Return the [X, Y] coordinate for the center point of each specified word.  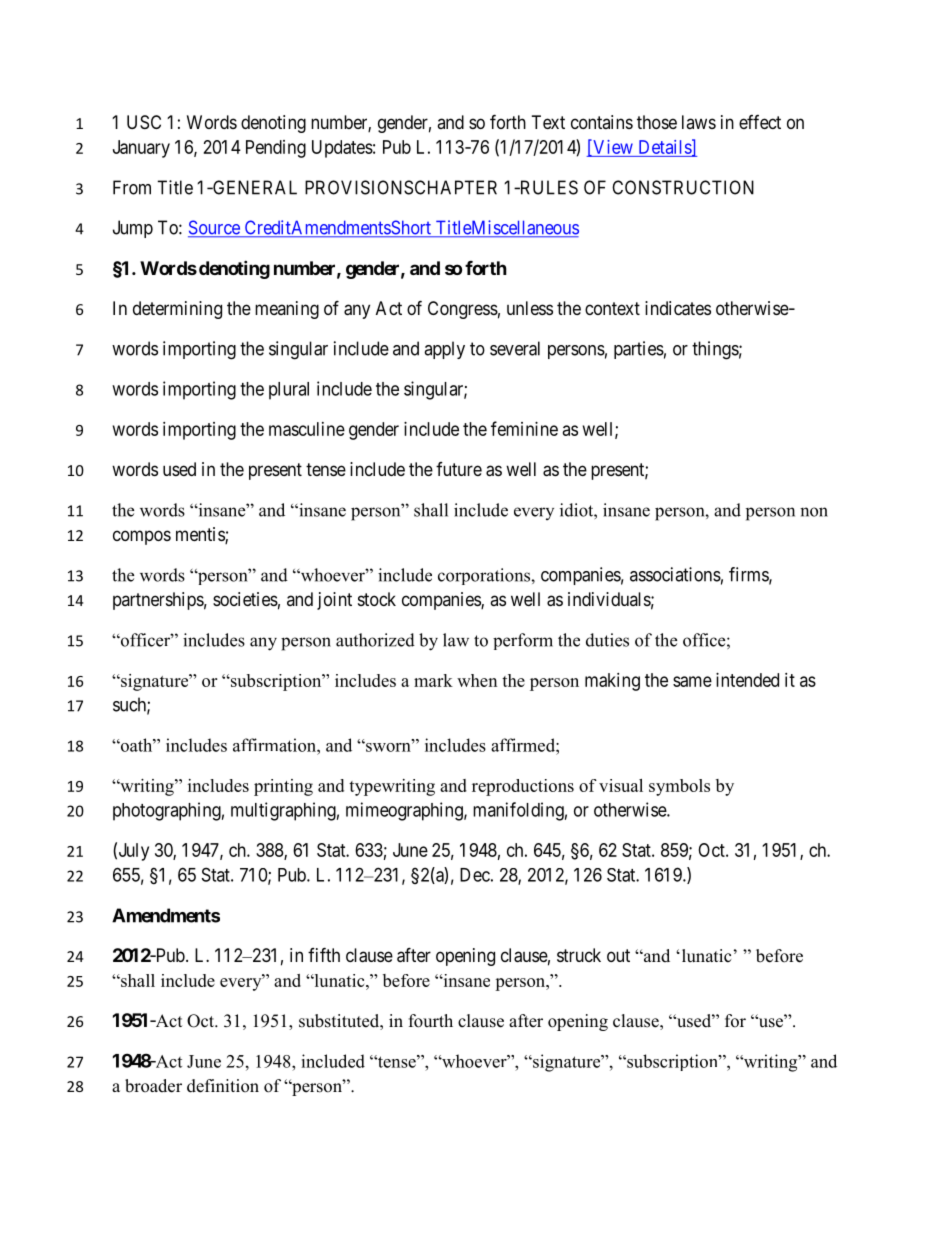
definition [223, 1086]
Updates [342, 149]
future [459, 469]
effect [760, 122]
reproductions [523, 787]
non [814, 512]
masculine [307, 429]
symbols [679, 787]
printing [283, 787]
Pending [276, 149]
